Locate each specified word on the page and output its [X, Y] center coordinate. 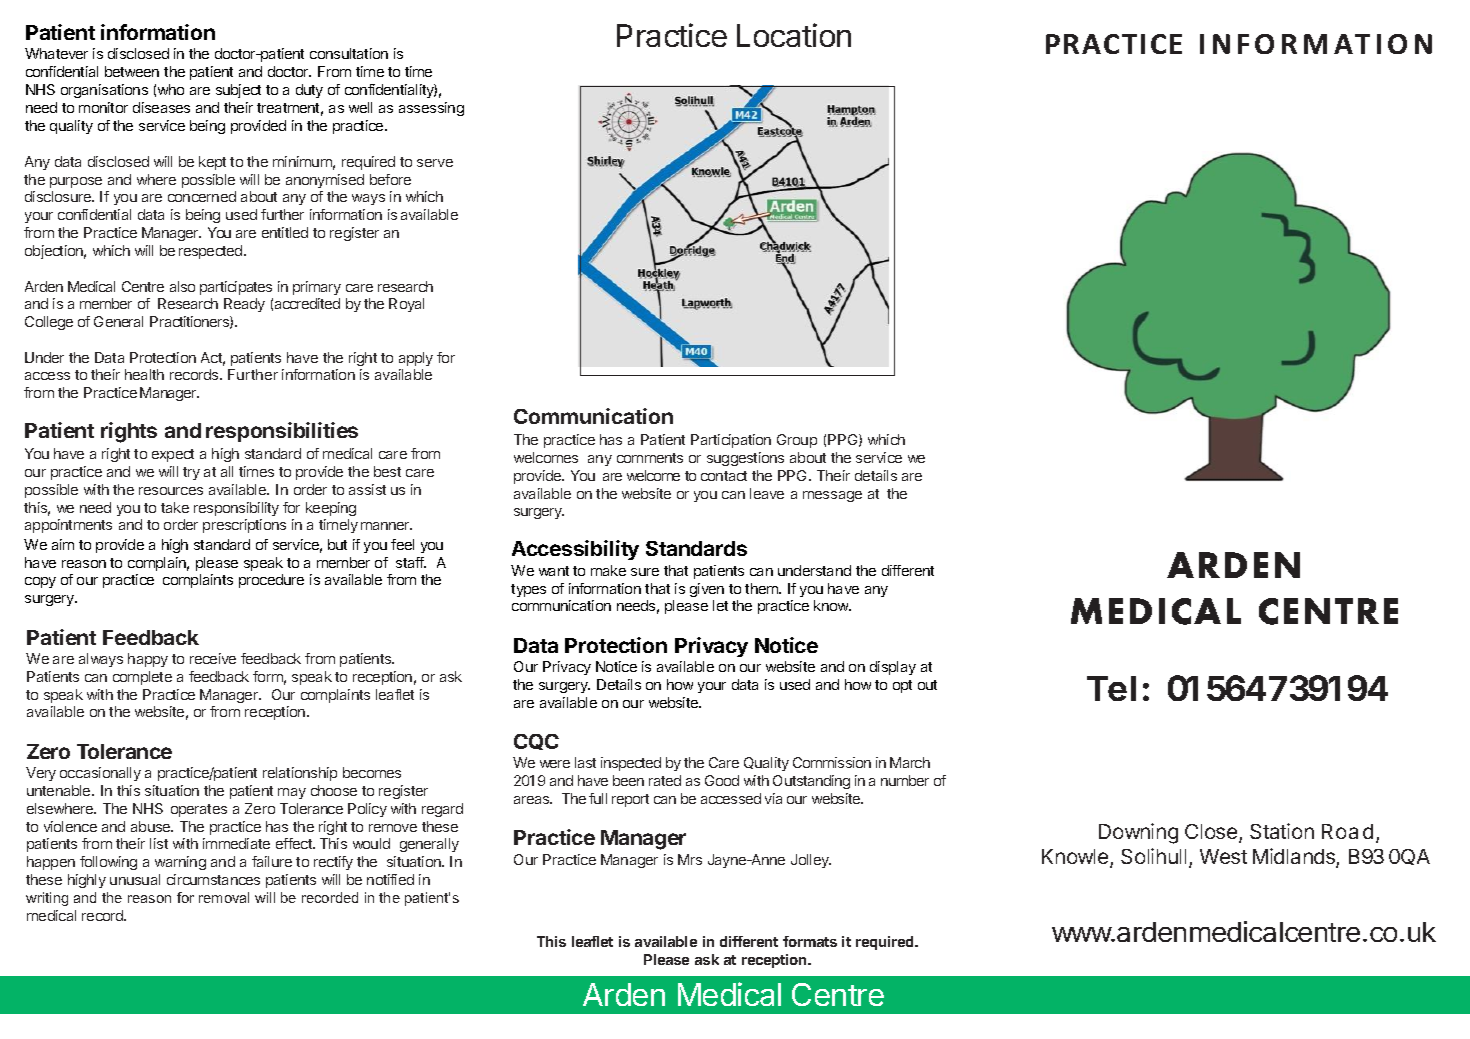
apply [416, 359]
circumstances [213, 879]
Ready [244, 305]
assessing [431, 109]
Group [797, 441]
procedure [271, 581]
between [132, 71]
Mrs [690, 859]
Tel [1111, 688]
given [707, 590]
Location [794, 35]
